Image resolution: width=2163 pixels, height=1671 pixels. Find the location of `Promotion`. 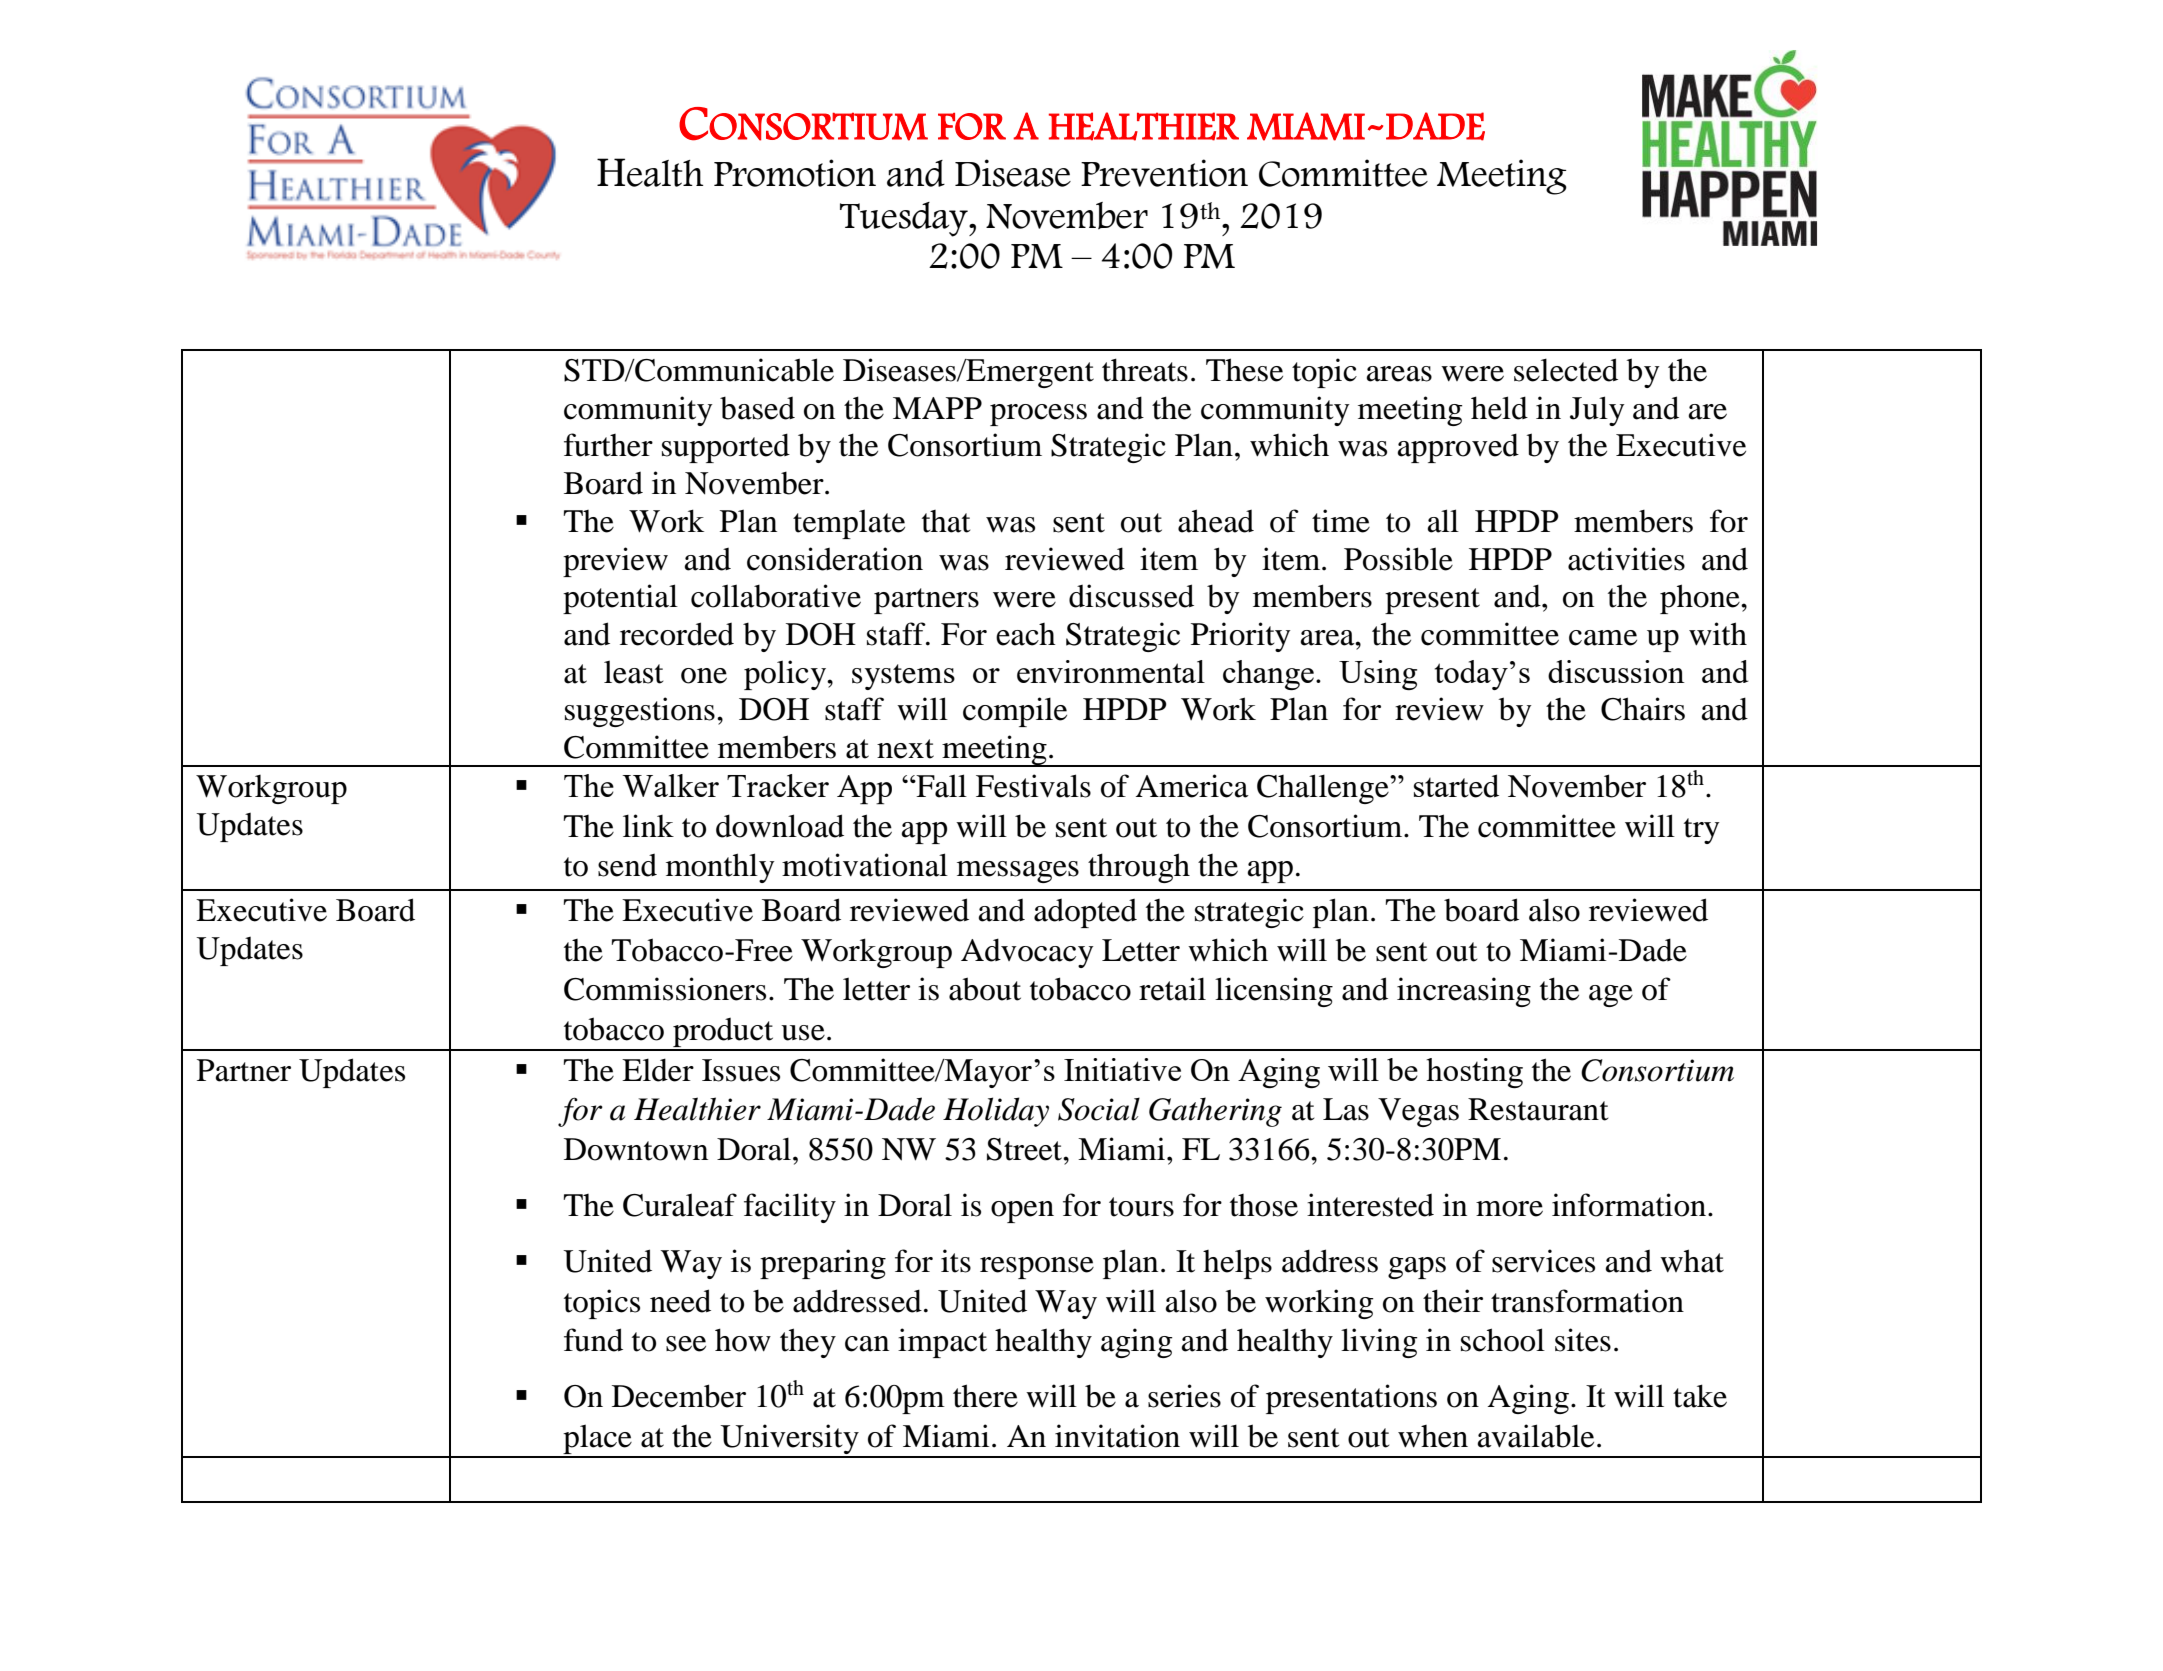

Promotion is located at coordinates (795, 173).
